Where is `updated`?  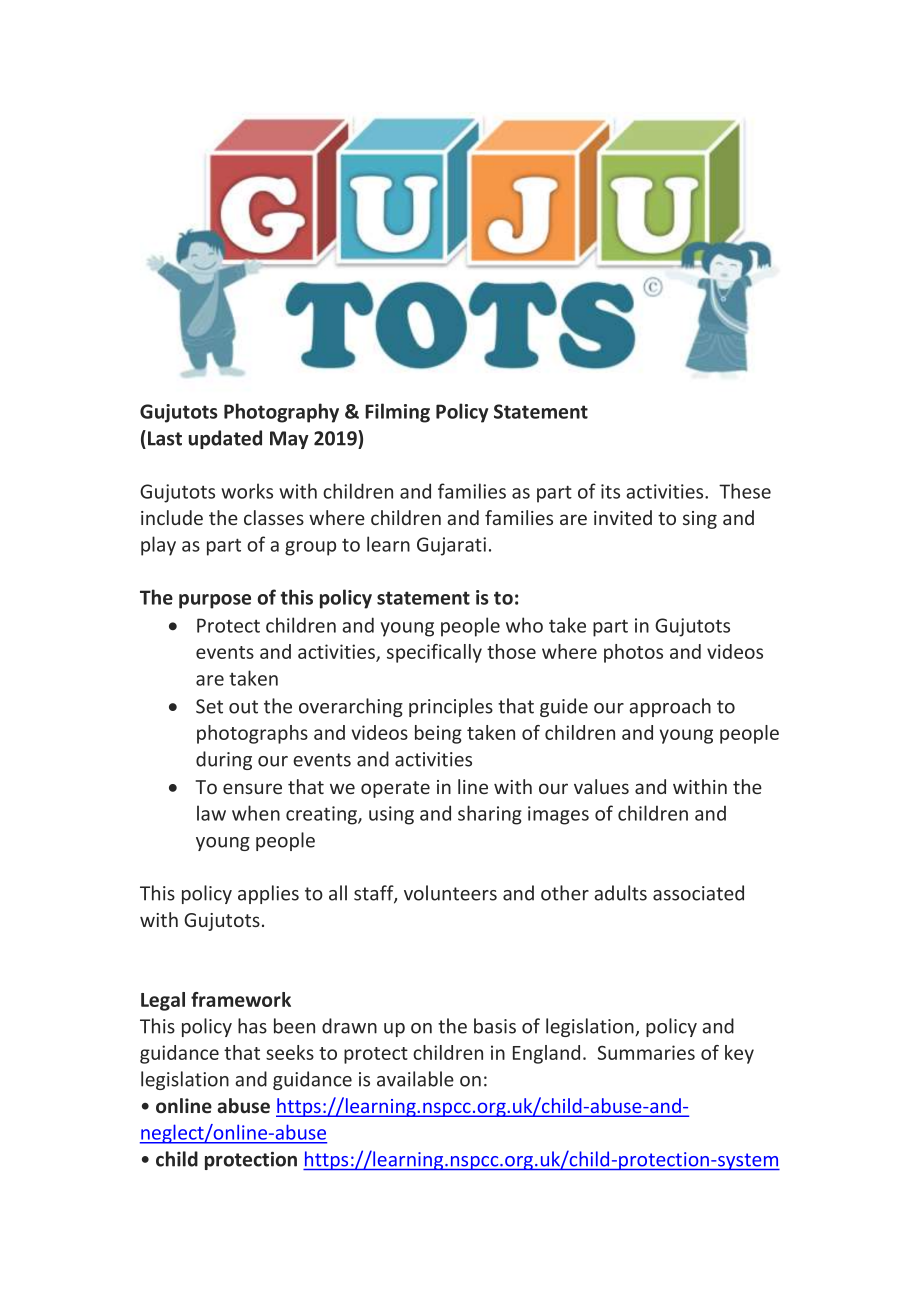
updated is located at coordinates (225, 439).
